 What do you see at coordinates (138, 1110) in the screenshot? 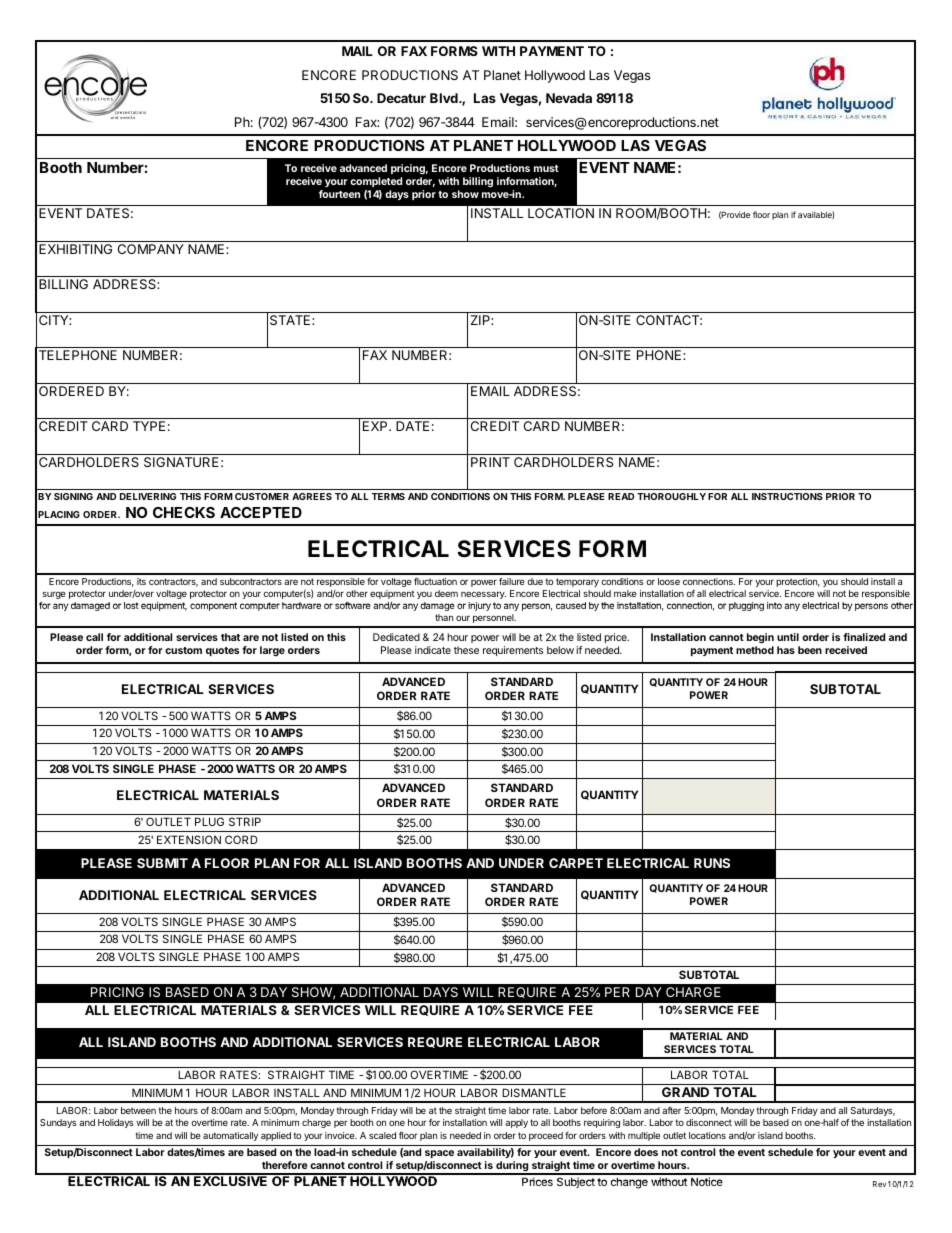
I see `between` at bounding box center [138, 1110].
